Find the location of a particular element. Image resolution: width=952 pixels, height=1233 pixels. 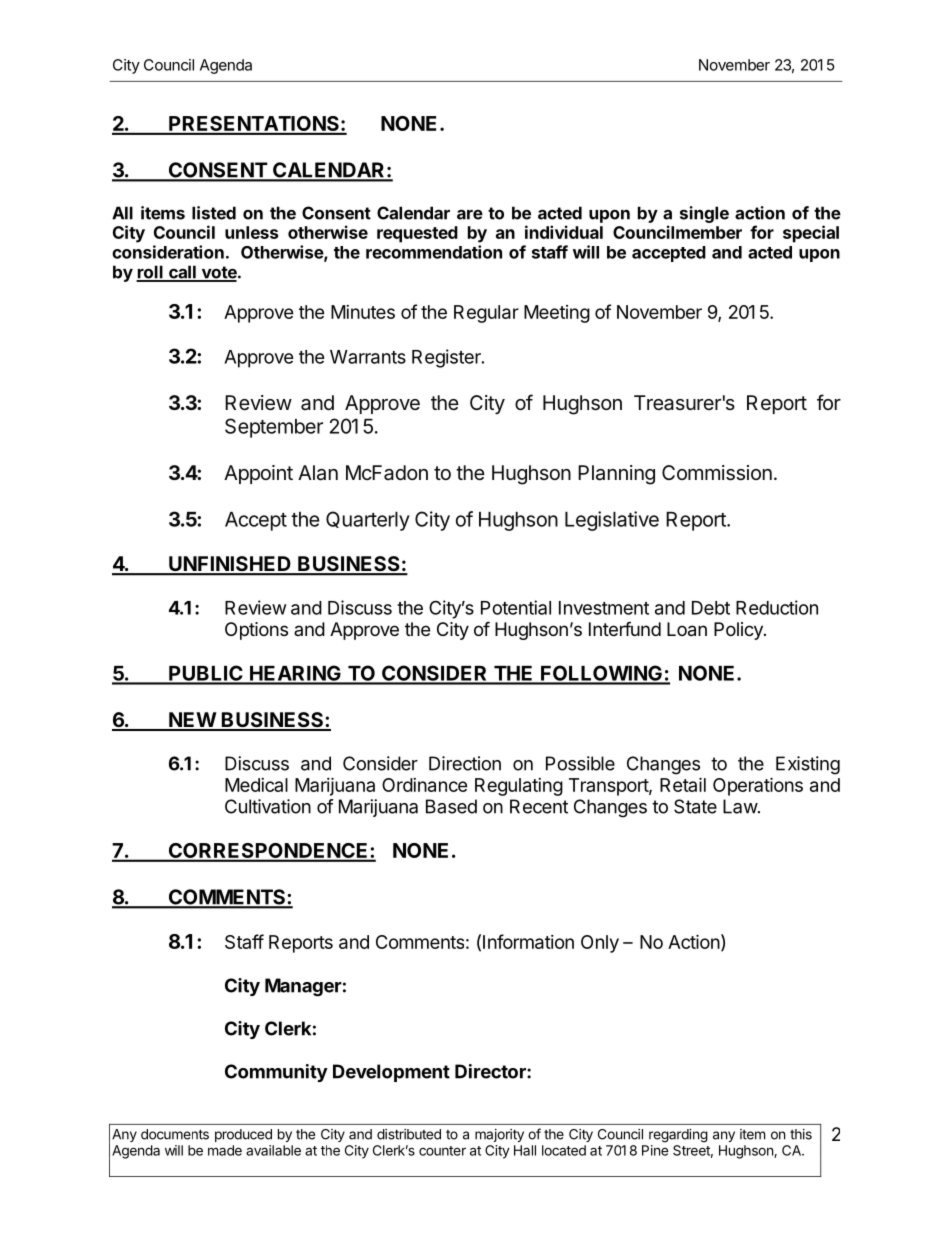

UNFINISHED is located at coordinates (230, 565).
